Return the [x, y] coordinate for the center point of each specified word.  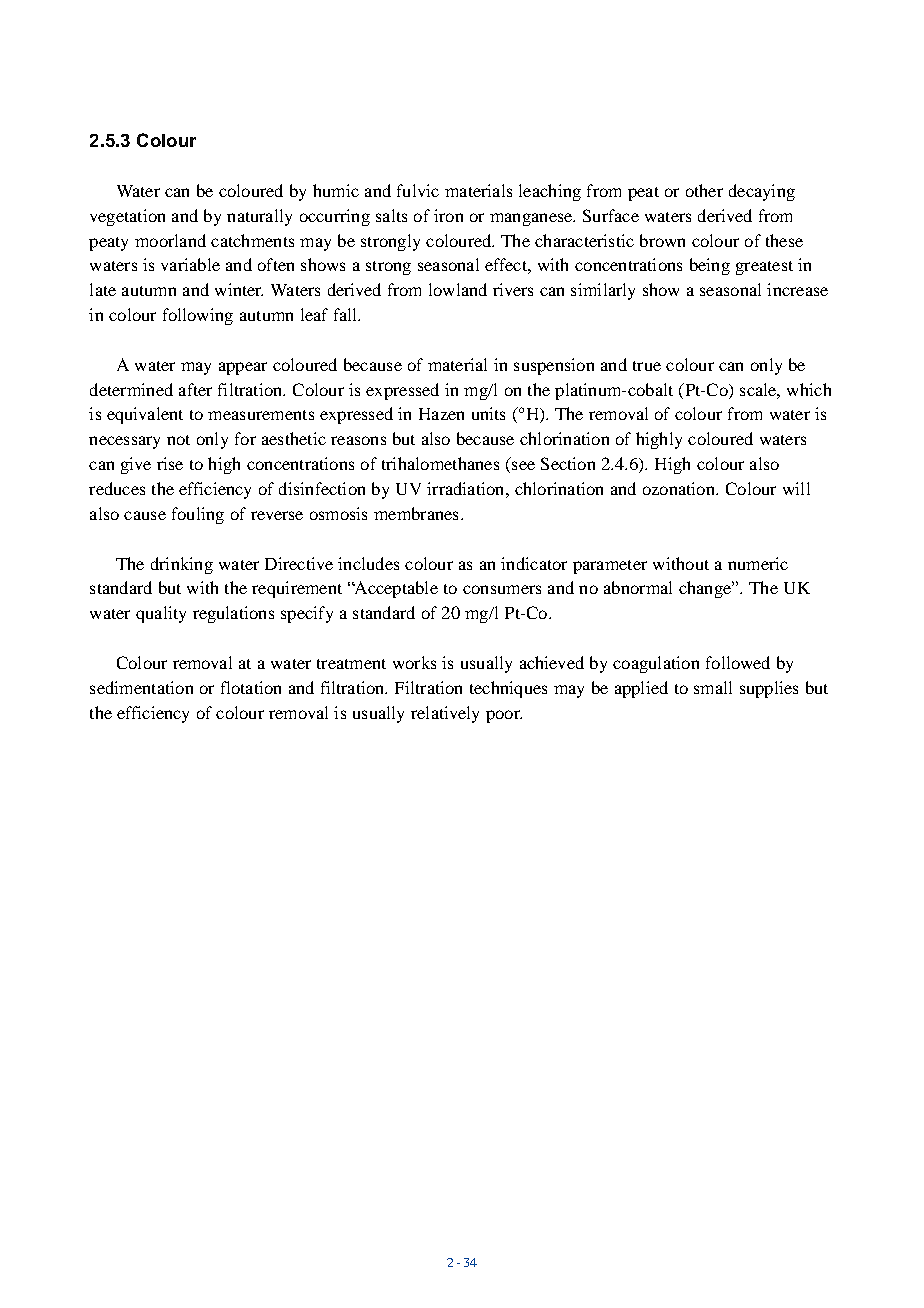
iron [448, 215]
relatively [445, 714]
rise [170, 463]
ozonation [680, 488]
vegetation [127, 217]
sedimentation [141, 687]
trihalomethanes [440, 463]
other [704, 190]
